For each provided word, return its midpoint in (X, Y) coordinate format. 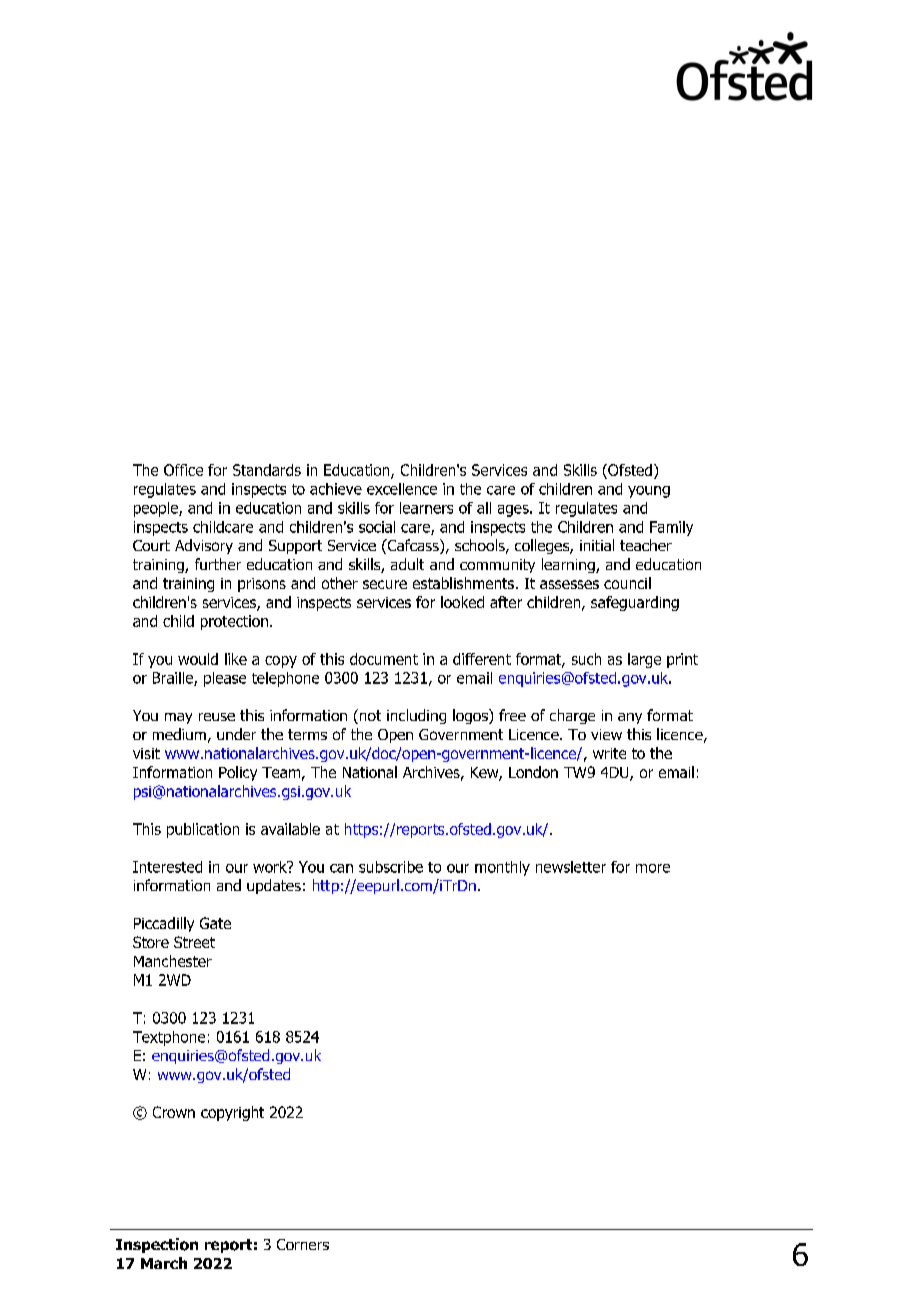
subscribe (391, 867)
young (649, 492)
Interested (167, 867)
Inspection (157, 1245)
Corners (303, 1244)
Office (183, 470)
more (653, 868)
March (164, 1263)
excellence (402, 489)
